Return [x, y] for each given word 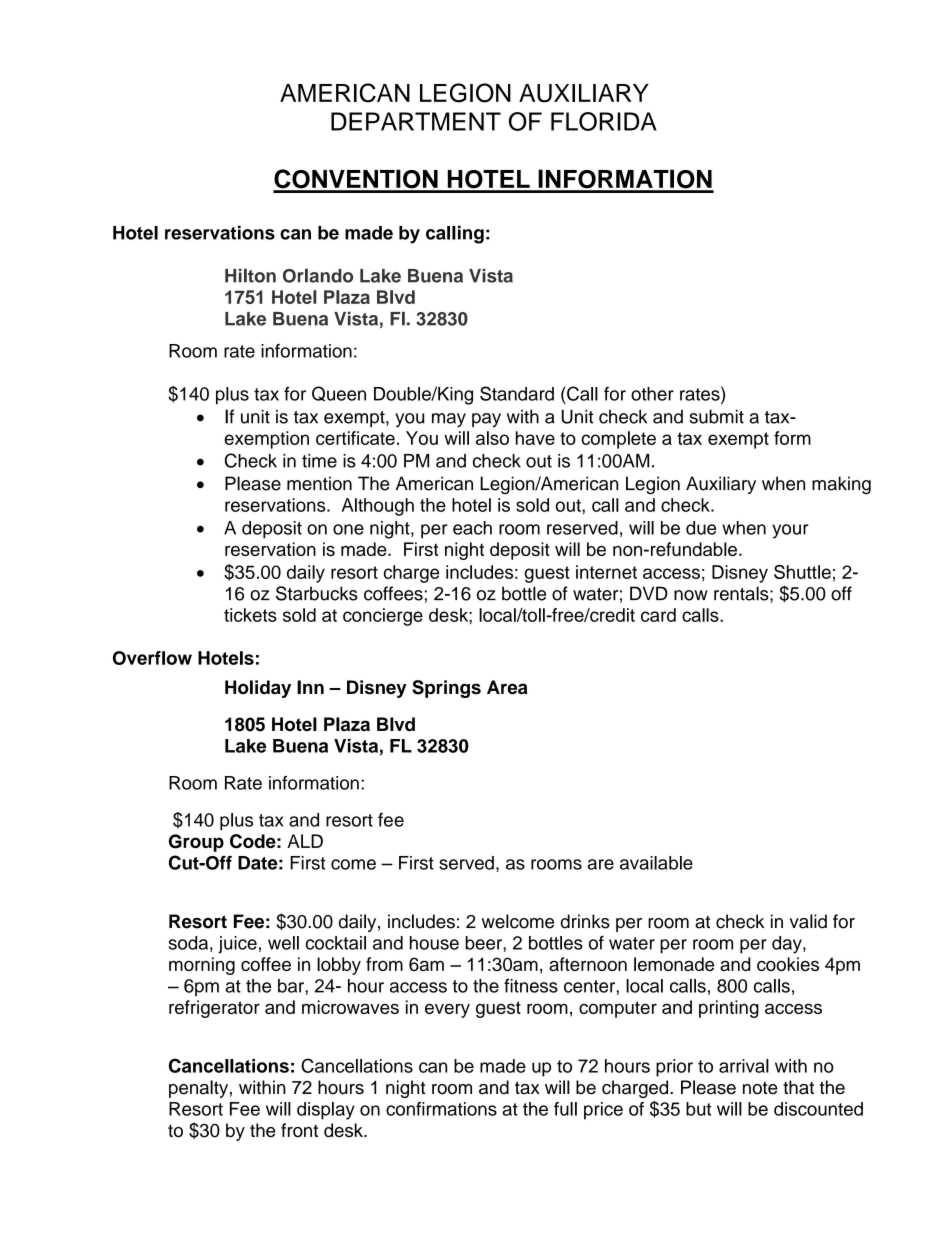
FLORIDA [604, 121]
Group [196, 843]
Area [507, 687]
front [299, 1130]
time [319, 461]
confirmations [441, 1109]
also [492, 438]
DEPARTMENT [416, 121]
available [656, 863]
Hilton [250, 275]
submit [716, 416]
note [760, 1088]
